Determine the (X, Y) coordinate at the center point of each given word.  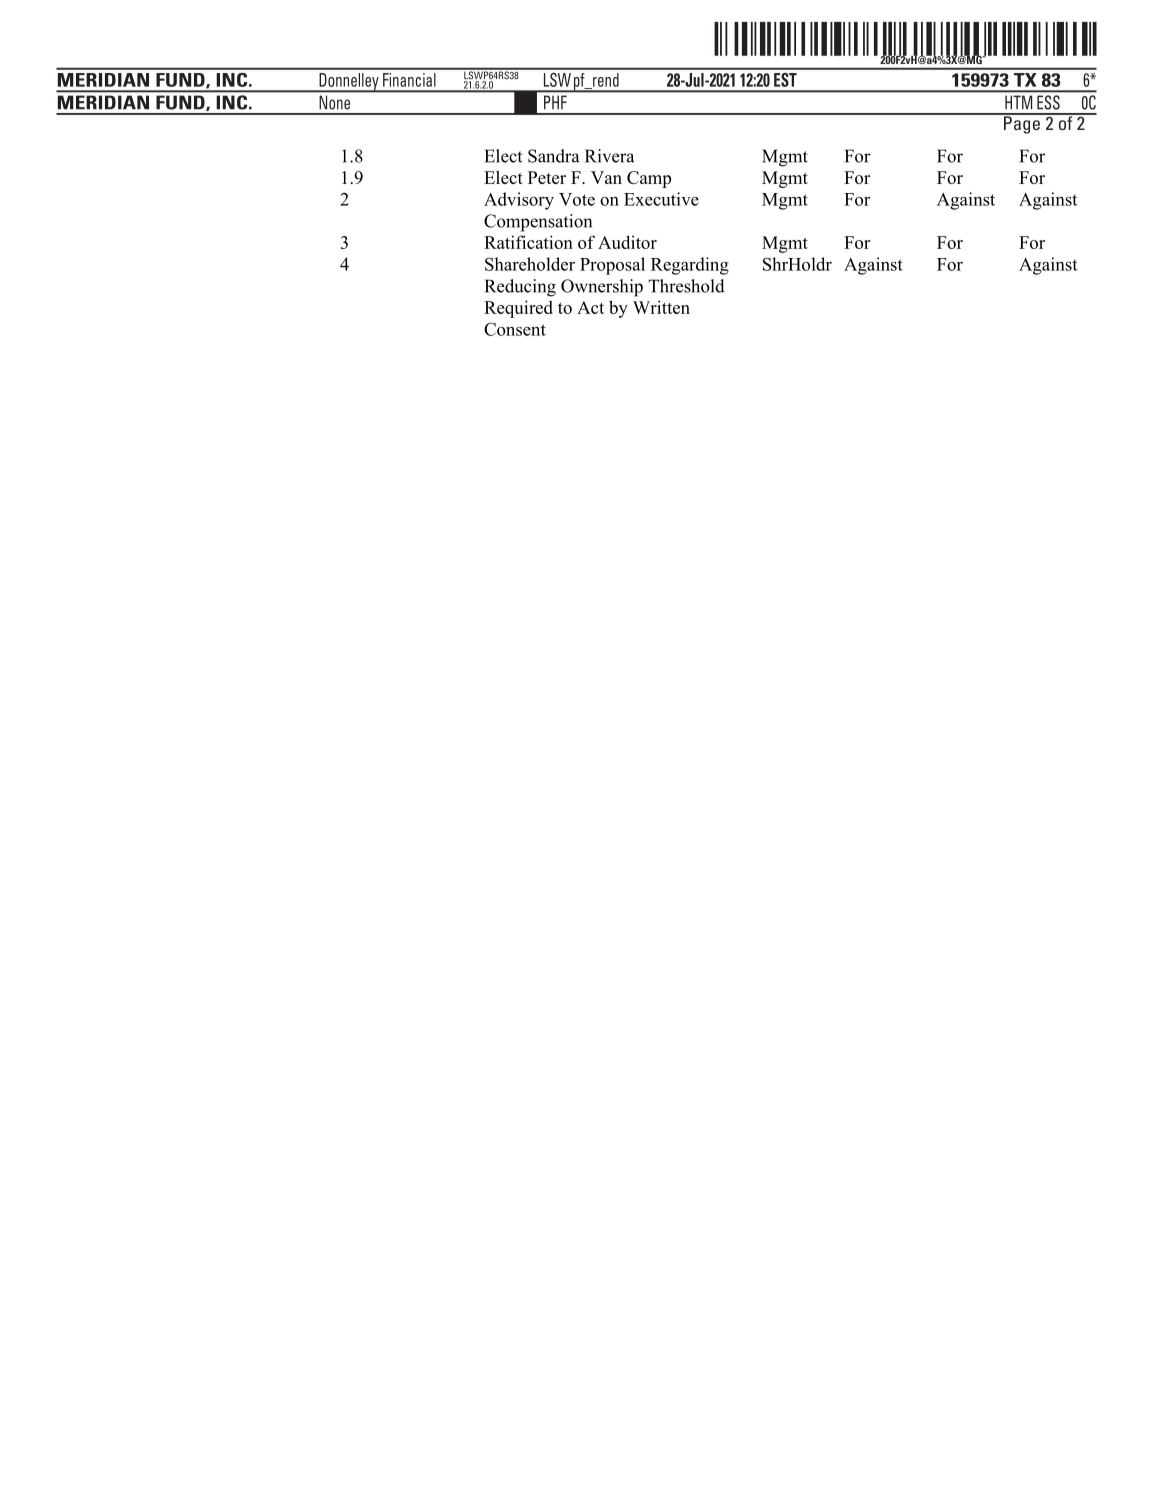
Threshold (686, 286)
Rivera (609, 156)
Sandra (554, 156)
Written (661, 307)
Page (1022, 124)
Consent (515, 329)
